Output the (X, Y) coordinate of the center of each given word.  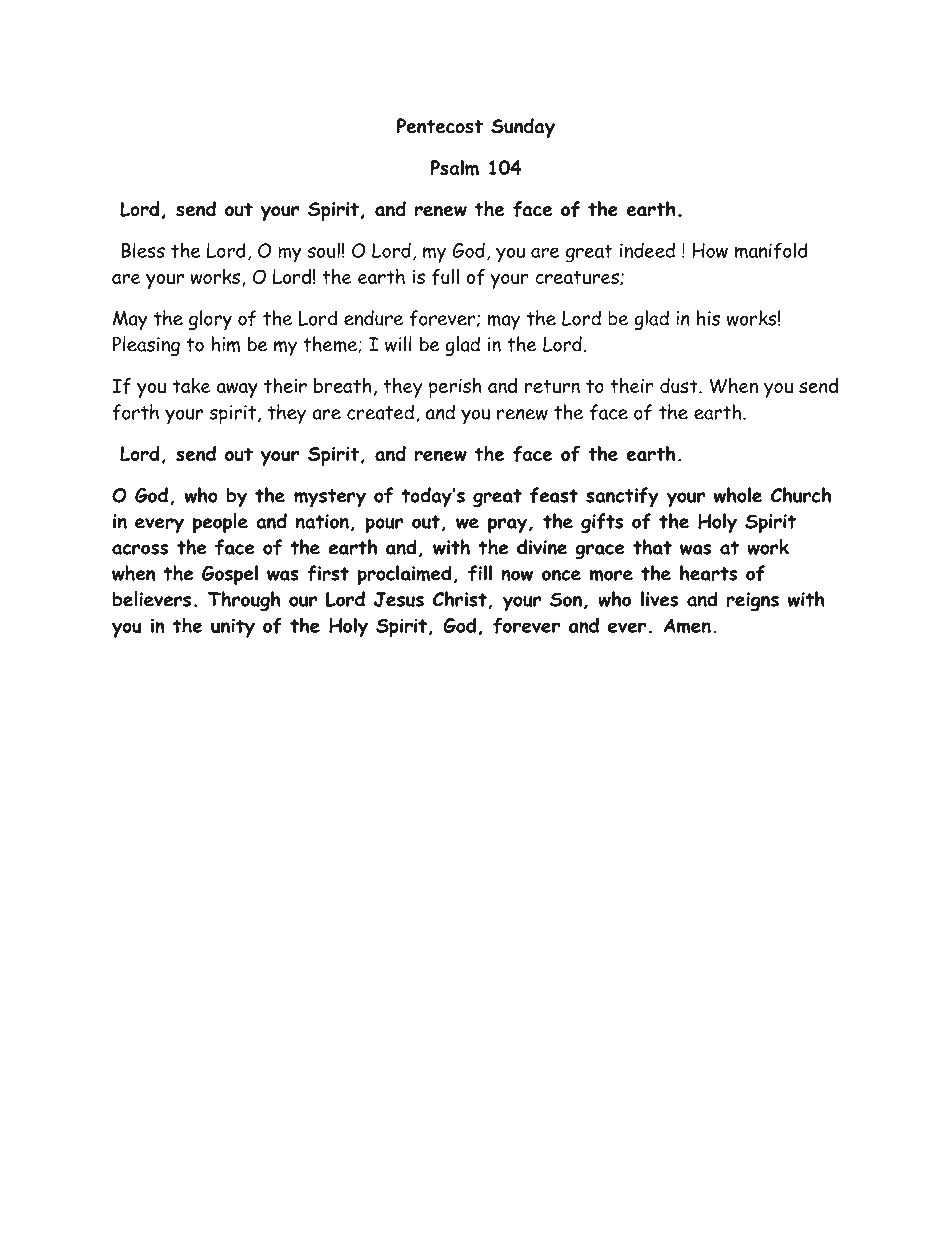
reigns (752, 601)
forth (135, 412)
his (708, 318)
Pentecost (440, 126)
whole (738, 495)
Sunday (523, 128)
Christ (460, 599)
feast (554, 495)
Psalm (454, 168)
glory (210, 320)
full (445, 277)
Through (244, 601)
